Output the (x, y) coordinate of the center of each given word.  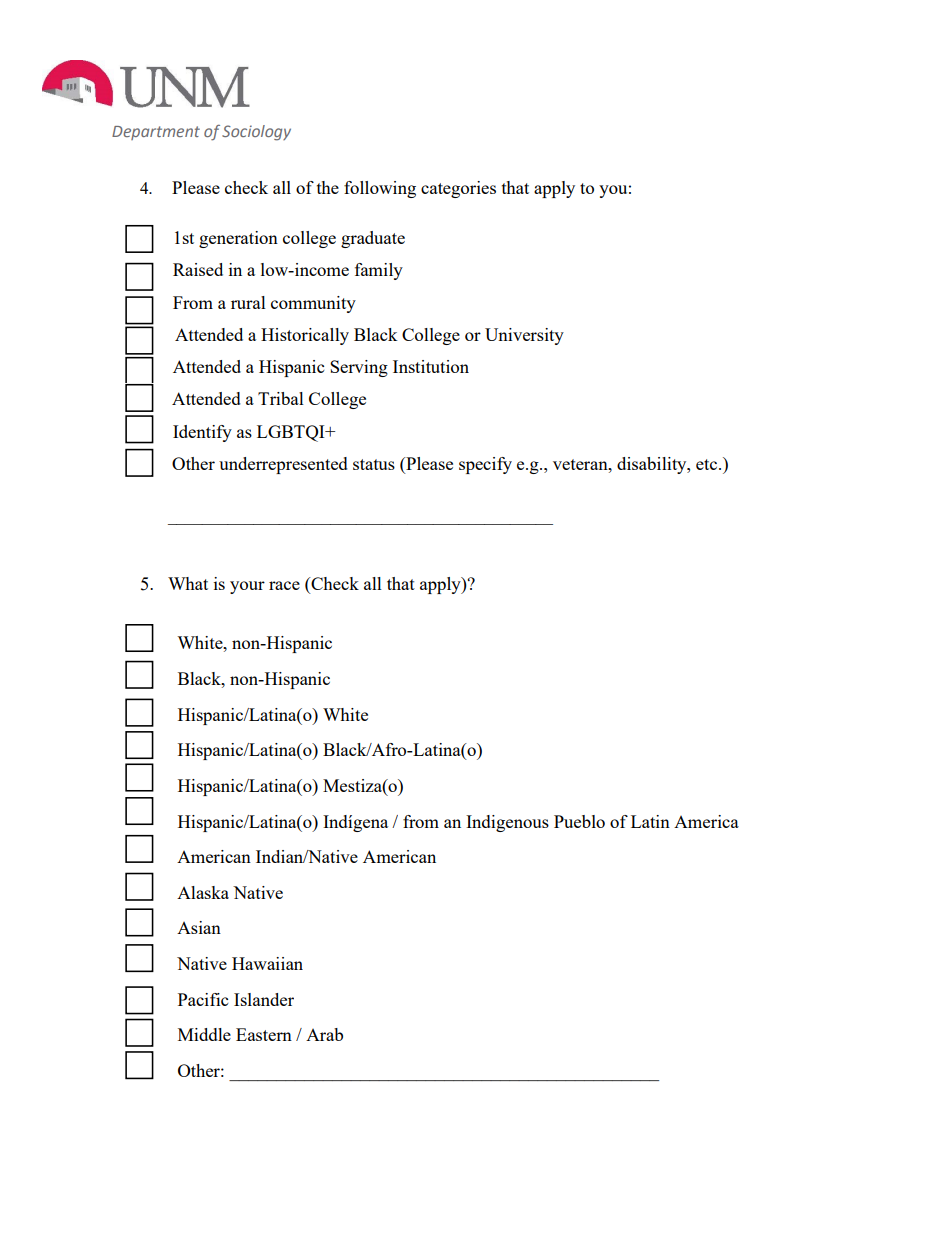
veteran (581, 464)
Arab (324, 1034)
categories (458, 189)
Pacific (203, 999)
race (284, 585)
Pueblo (579, 821)
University (524, 336)
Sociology (256, 133)
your (247, 587)
